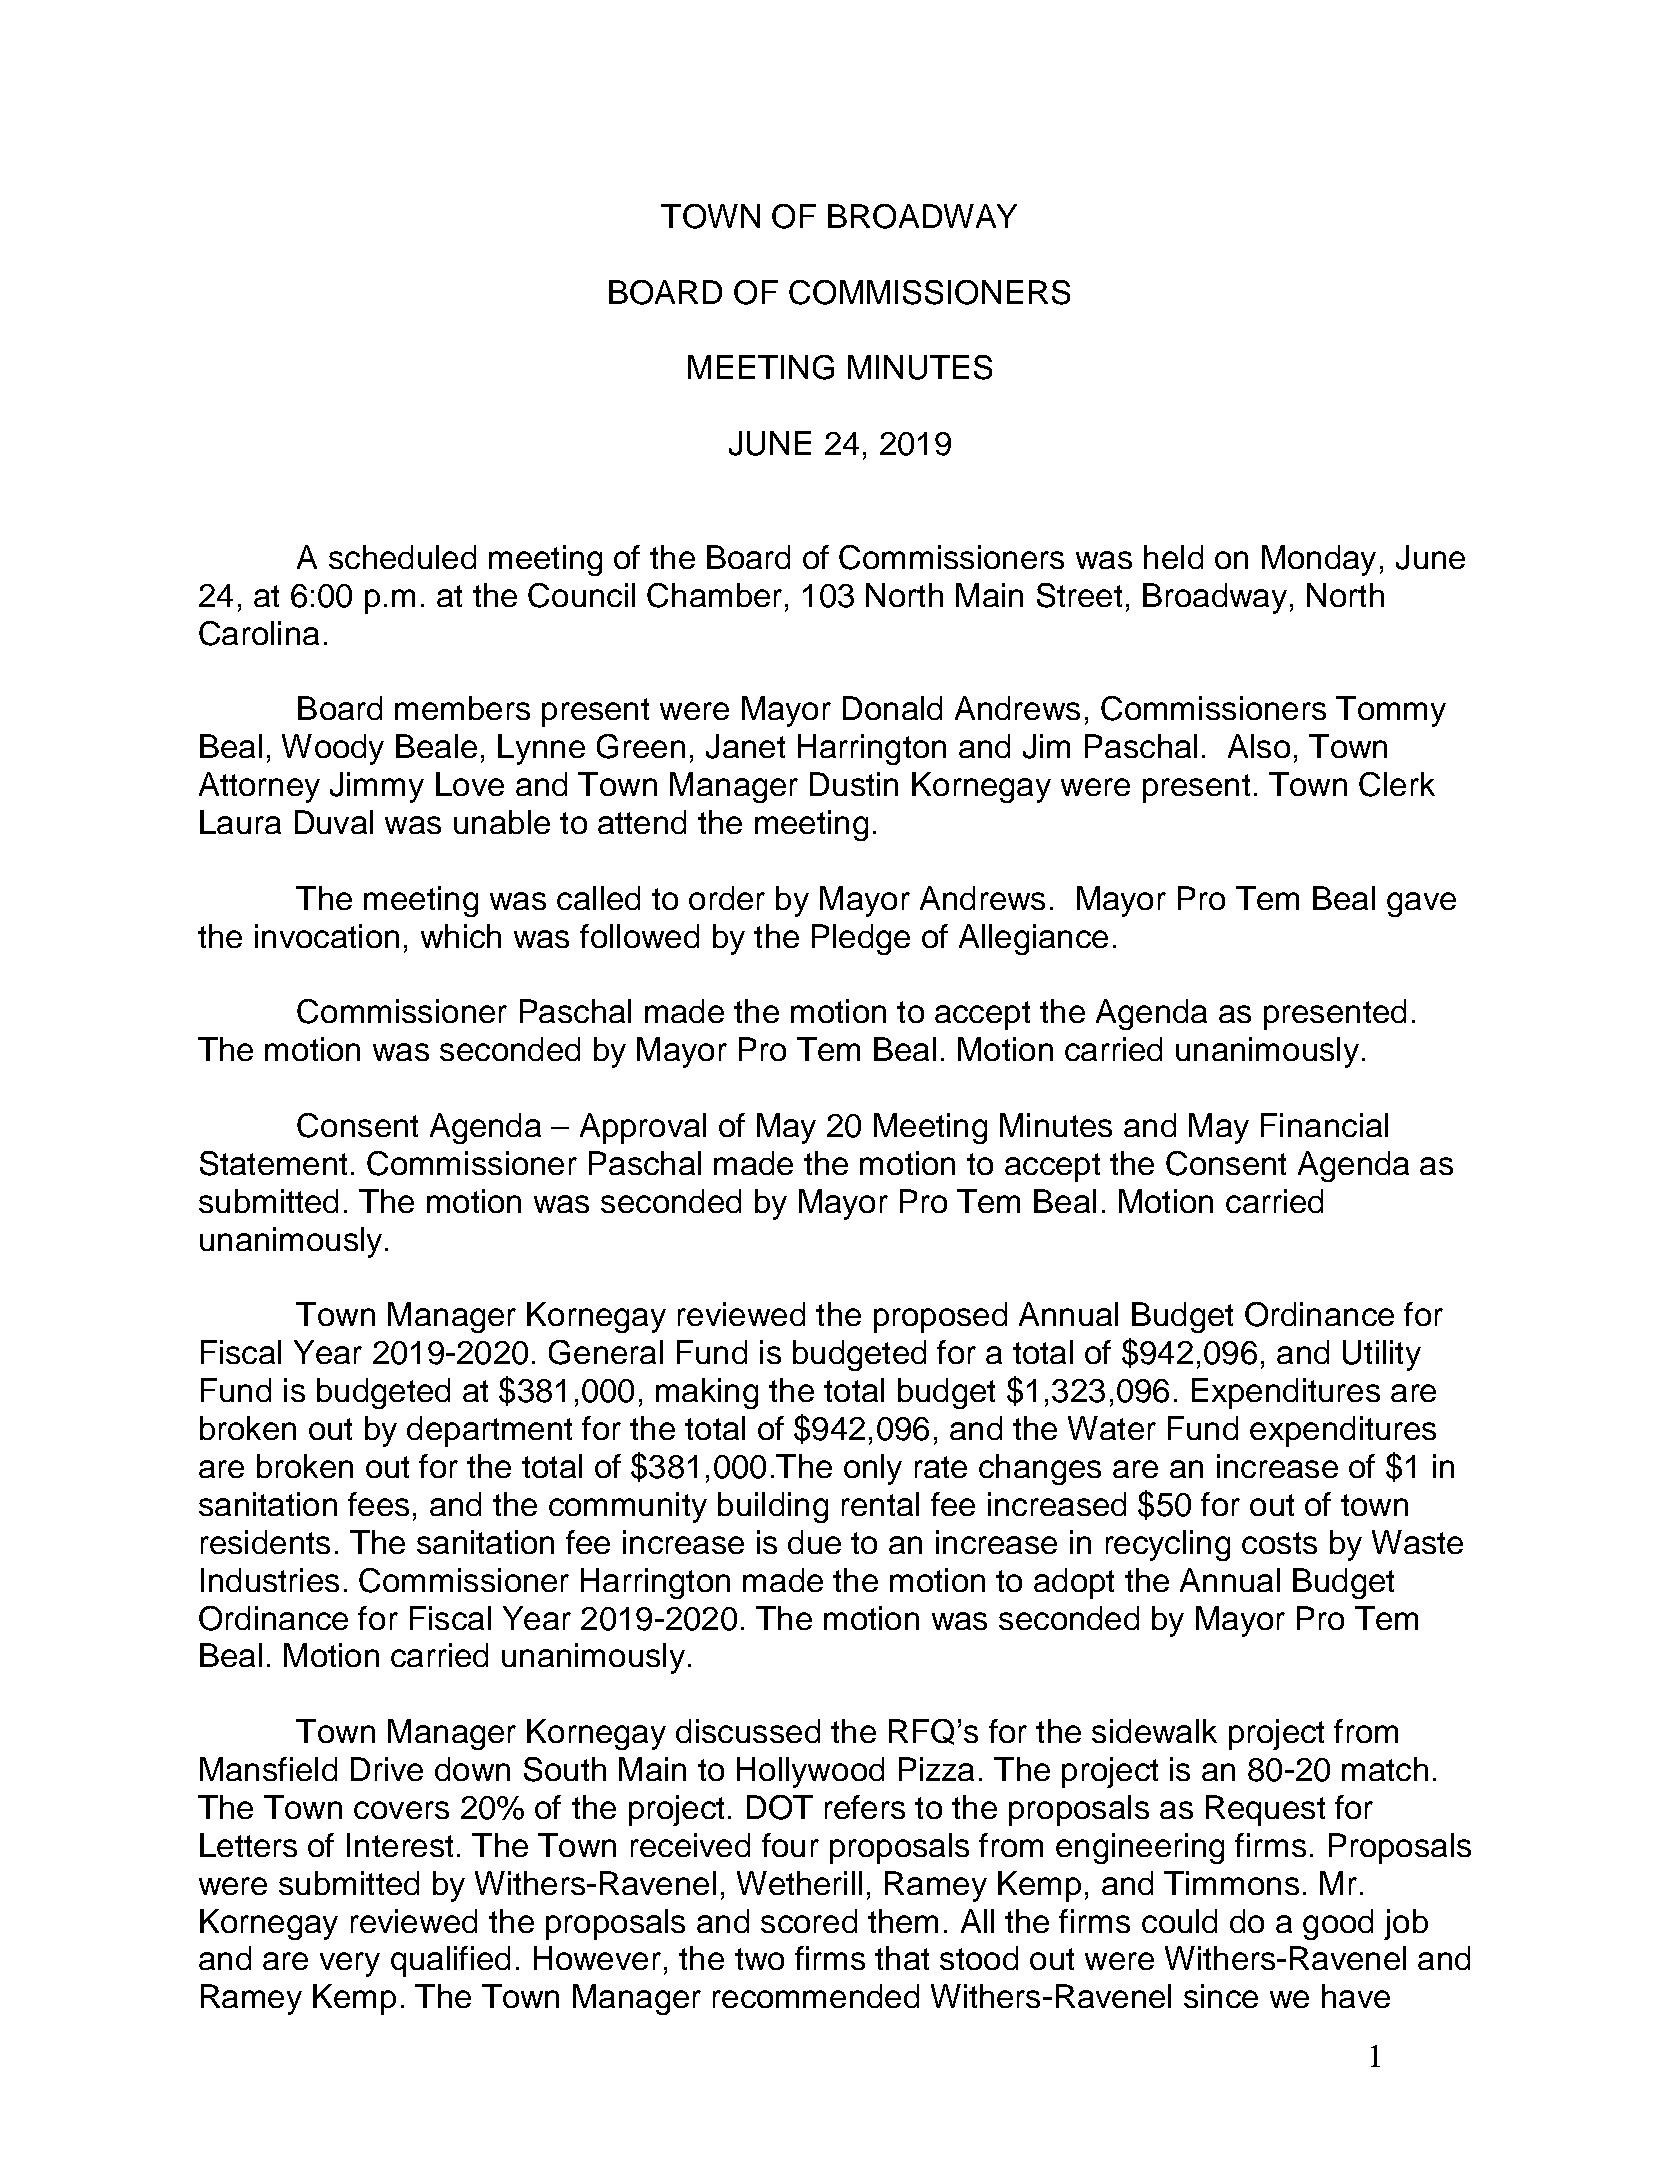  Describe the element at coordinates (1319, 560) in the screenshot. I see `Monday` at that location.
